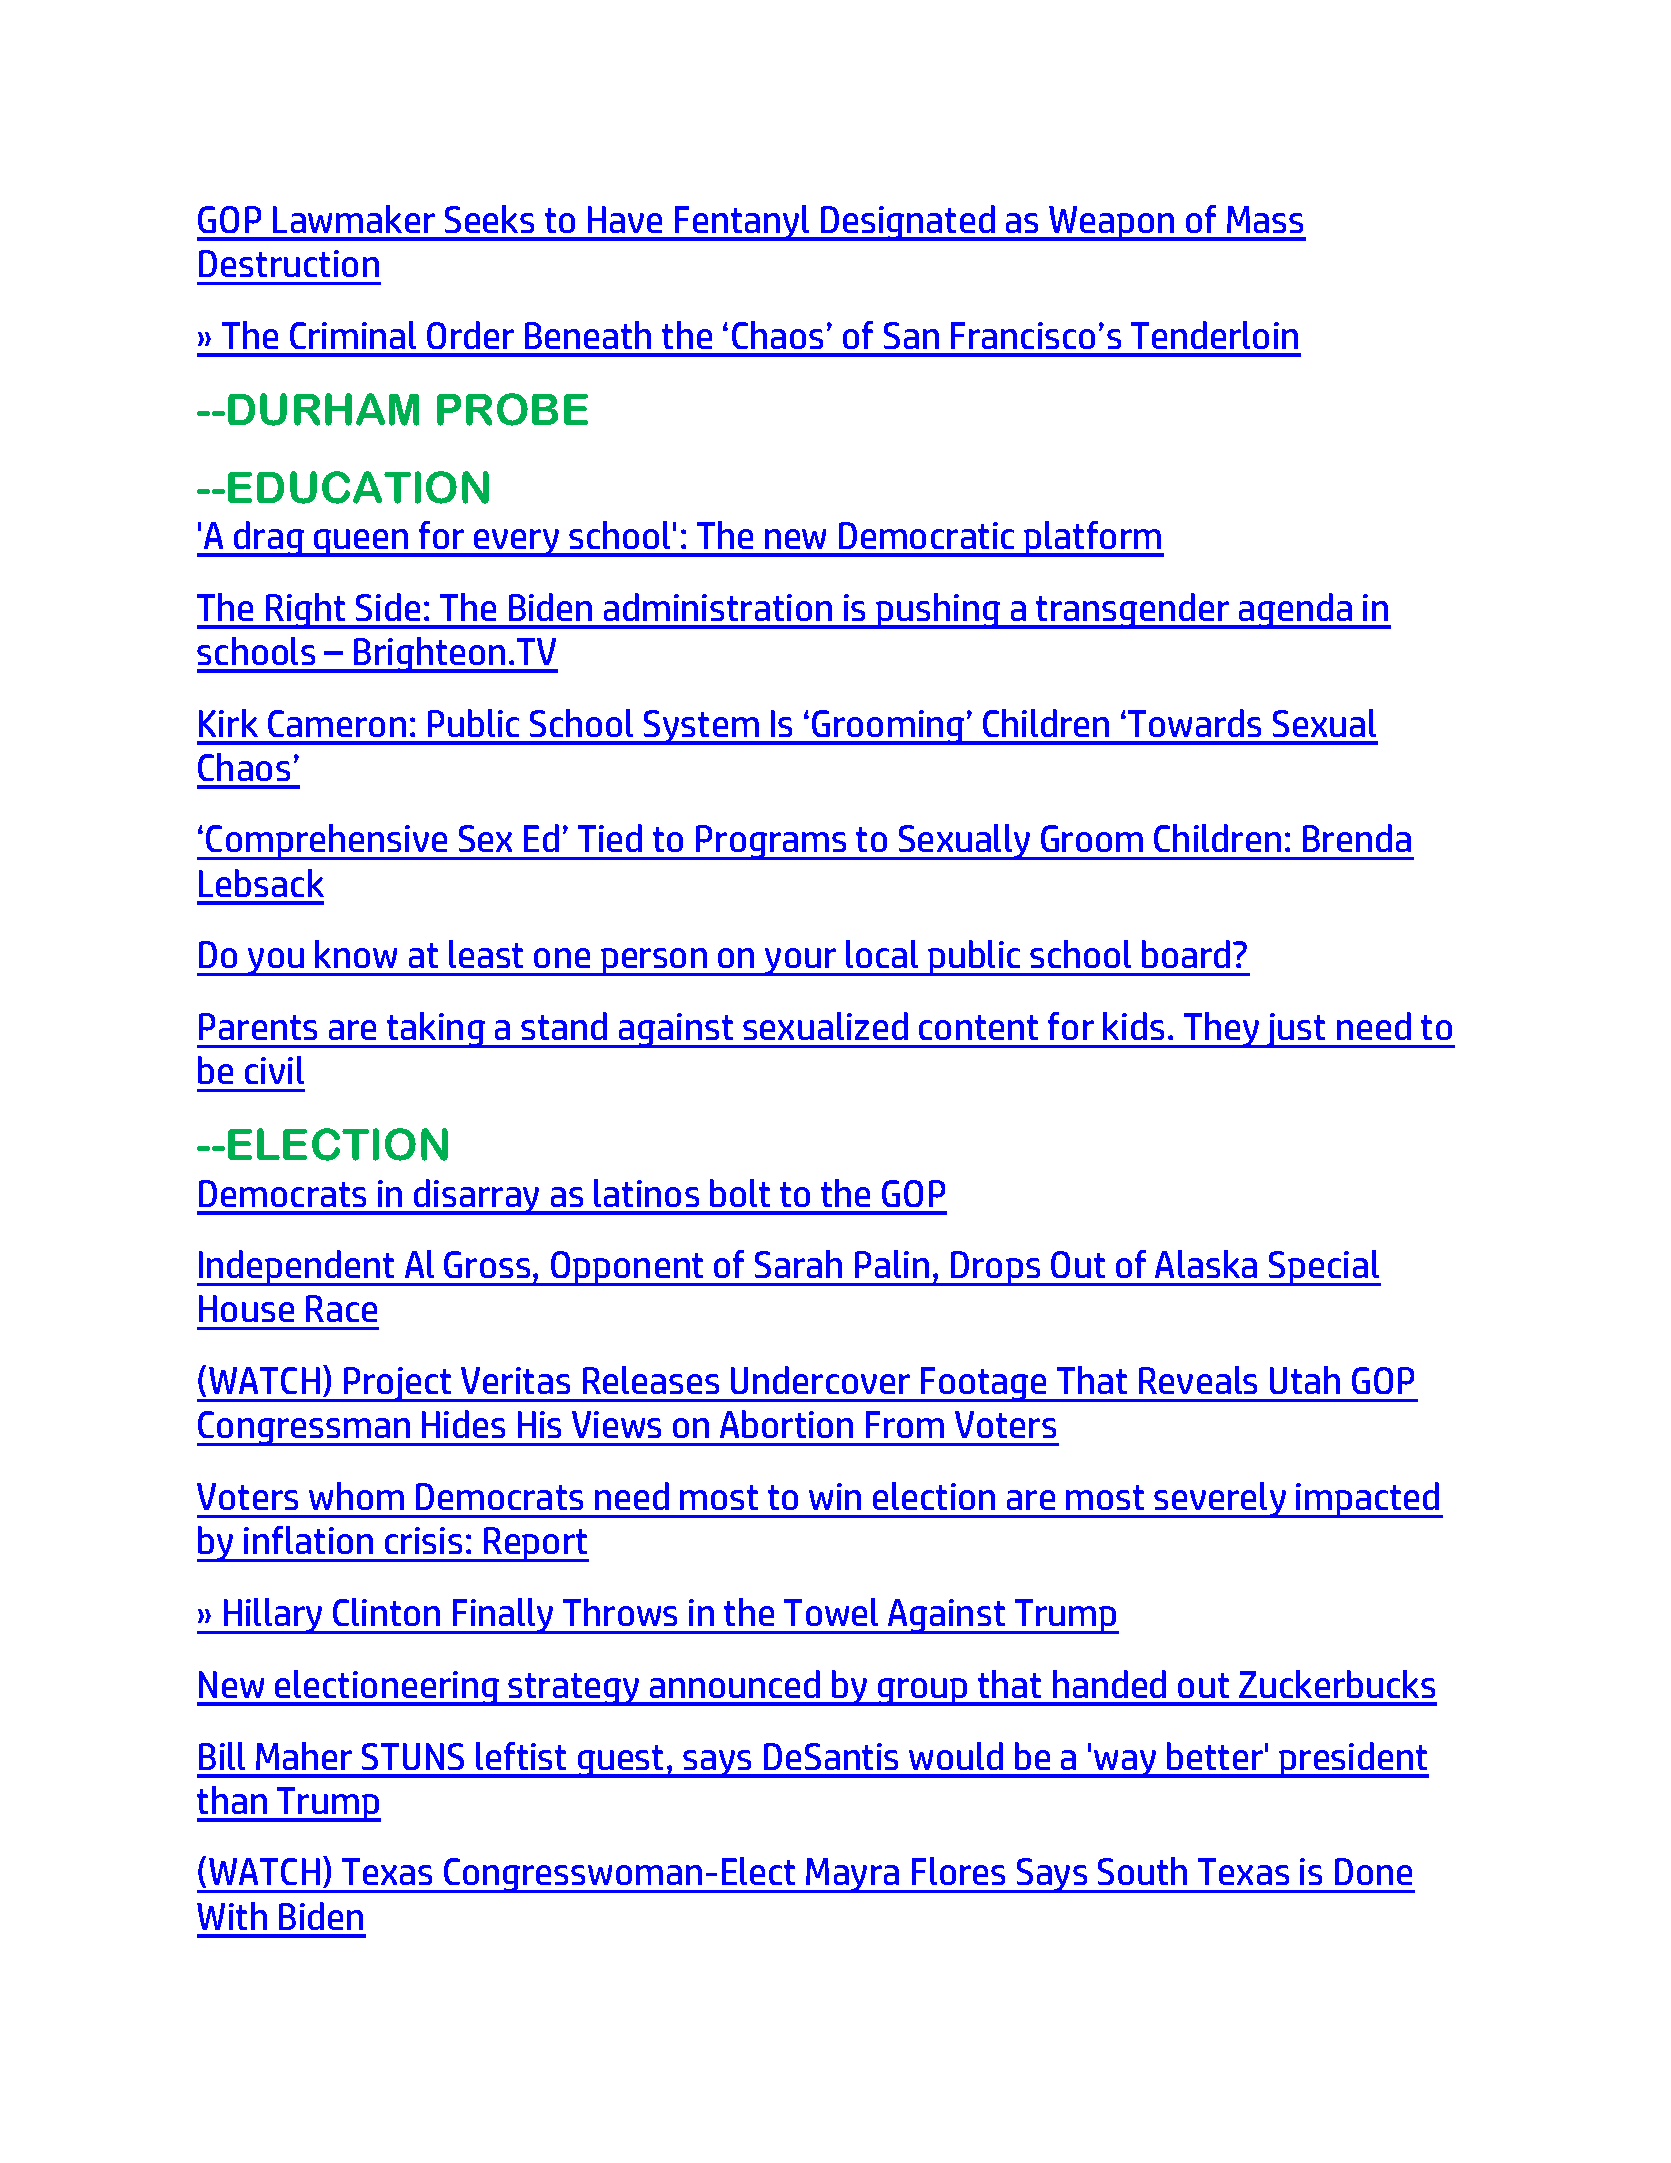 The image size is (1671, 2163). What do you see at coordinates (341, 1308) in the document?
I see `Race` at bounding box center [341, 1308].
